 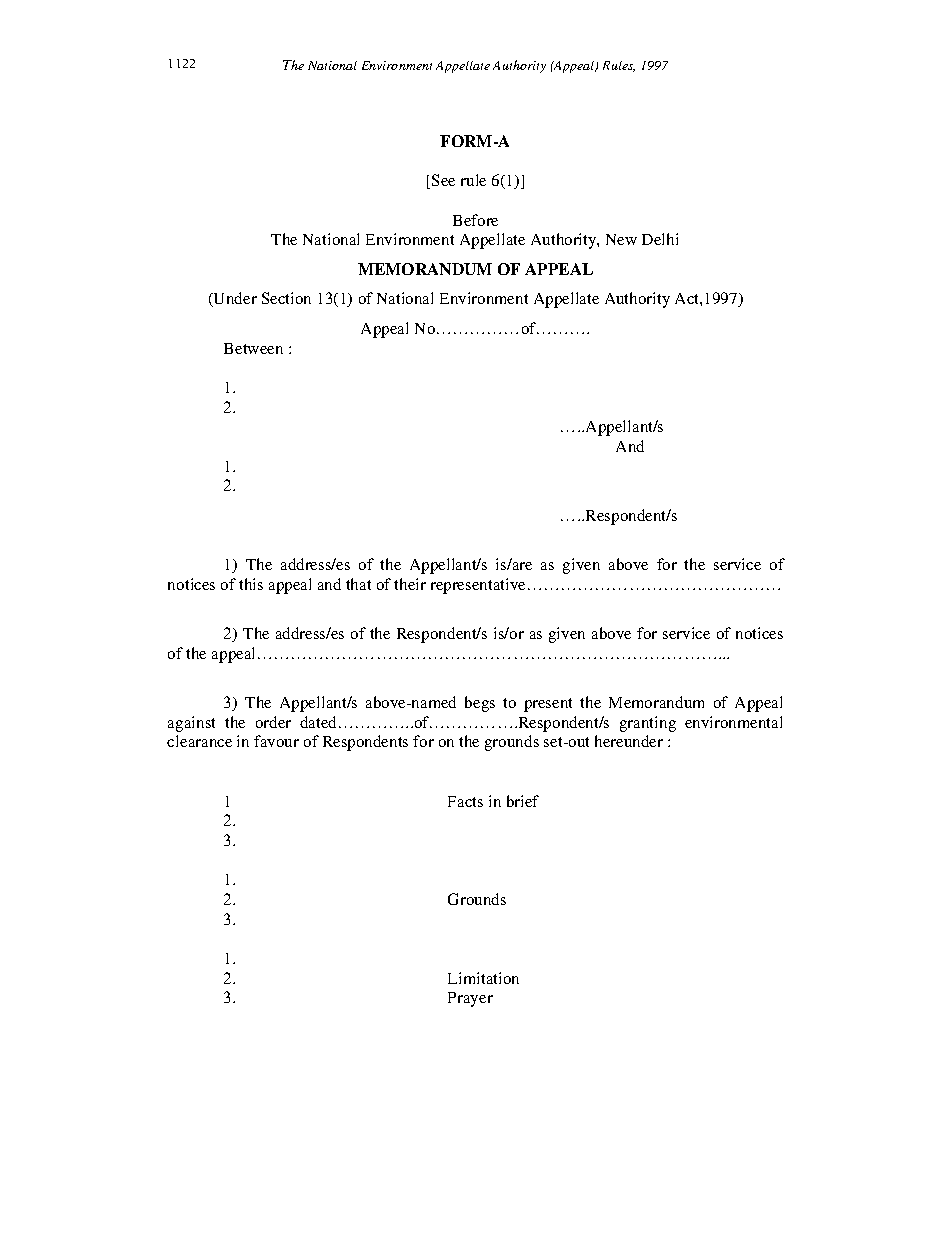 What do you see at coordinates (523, 801) in the screenshot?
I see `brief` at bounding box center [523, 801].
